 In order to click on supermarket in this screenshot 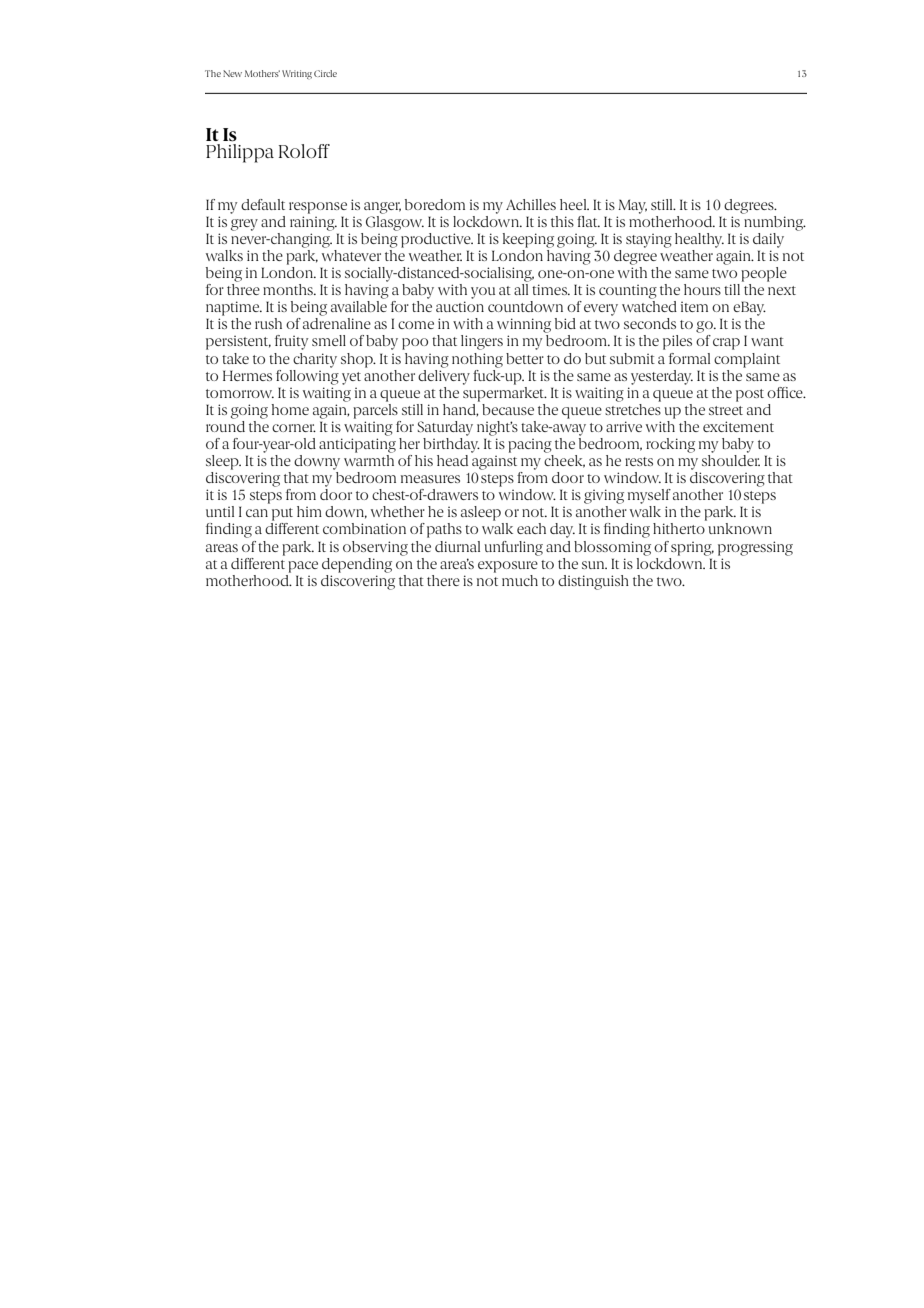, I will do `click(505, 393)`.
